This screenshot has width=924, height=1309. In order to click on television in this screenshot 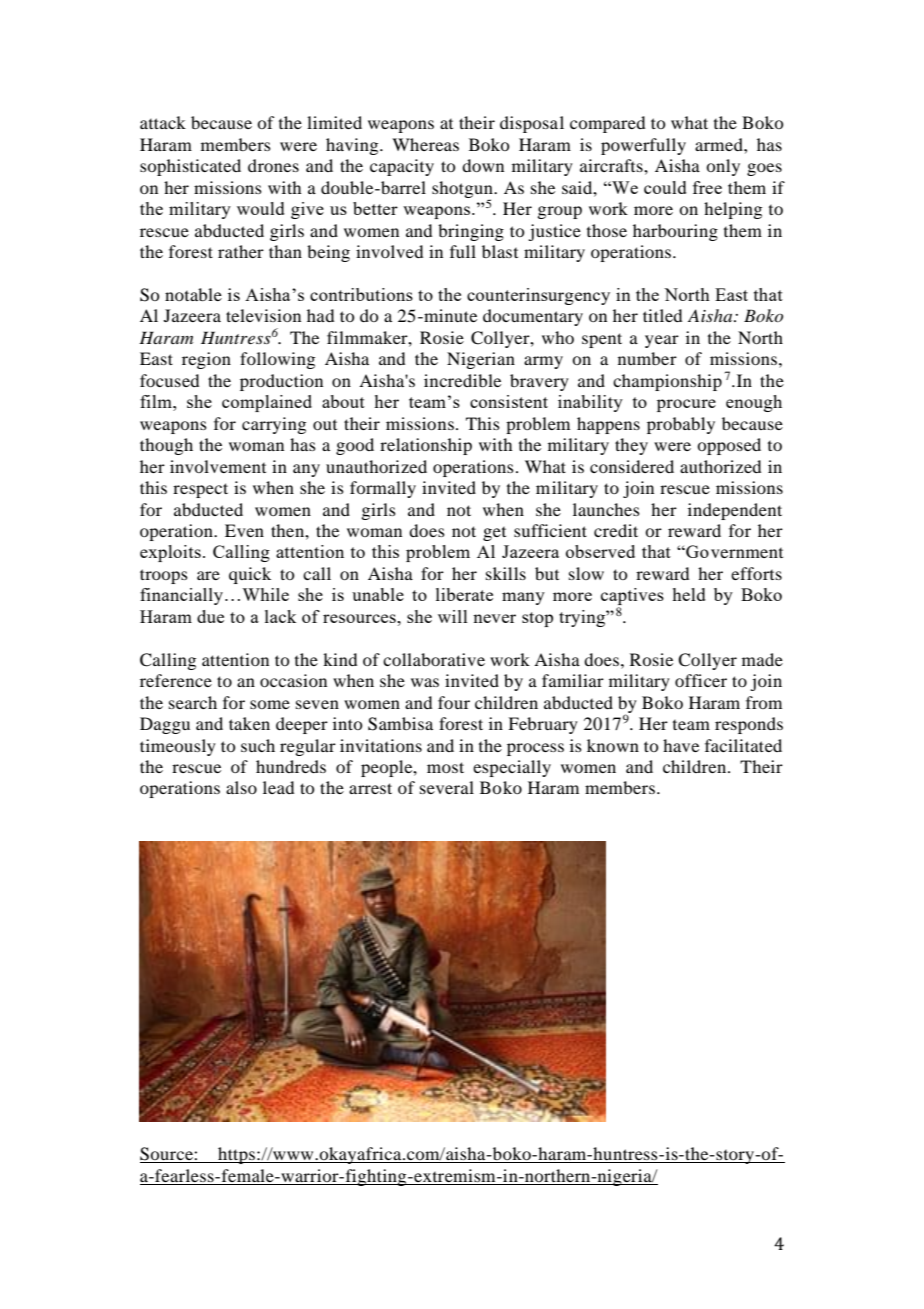, I will do `click(263, 315)`.
